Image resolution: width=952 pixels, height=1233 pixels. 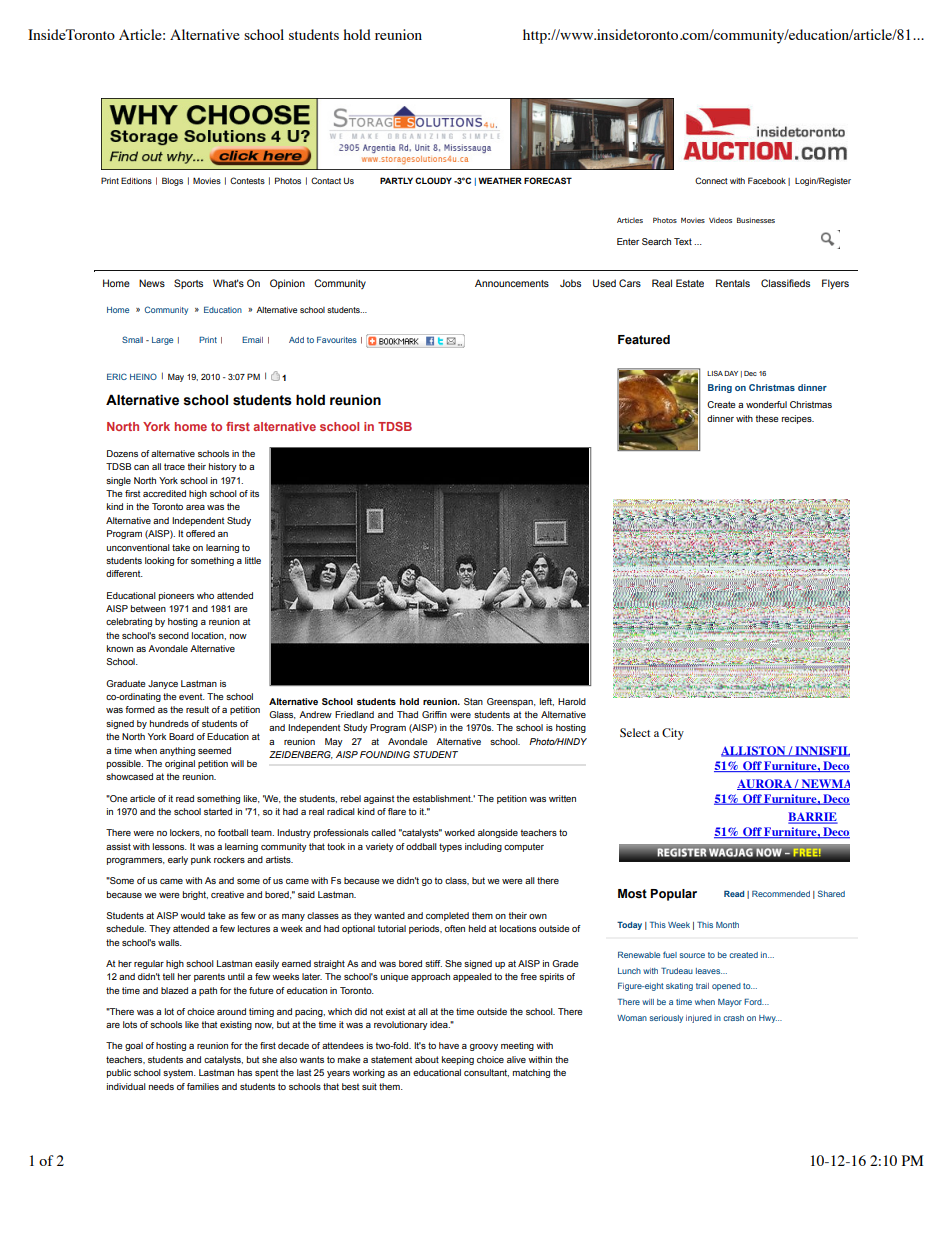 I want to click on Hwy, so click(x=768, y=1019).
